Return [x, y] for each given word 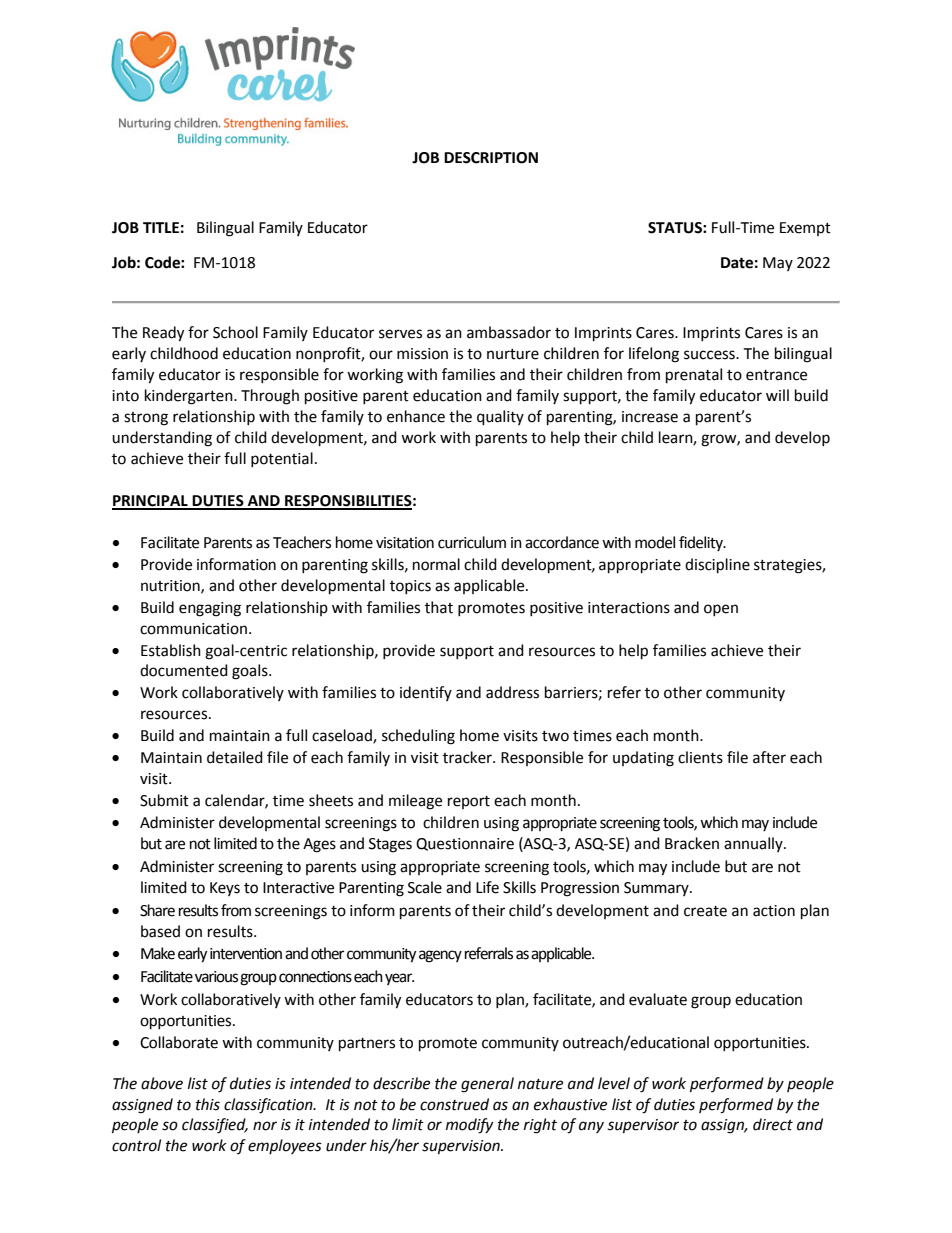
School [235, 332]
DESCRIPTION [491, 158]
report [469, 802]
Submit [164, 800]
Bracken [692, 843]
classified [215, 1126]
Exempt [805, 229]
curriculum [472, 542]
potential [282, 459]
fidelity [702, 543]
